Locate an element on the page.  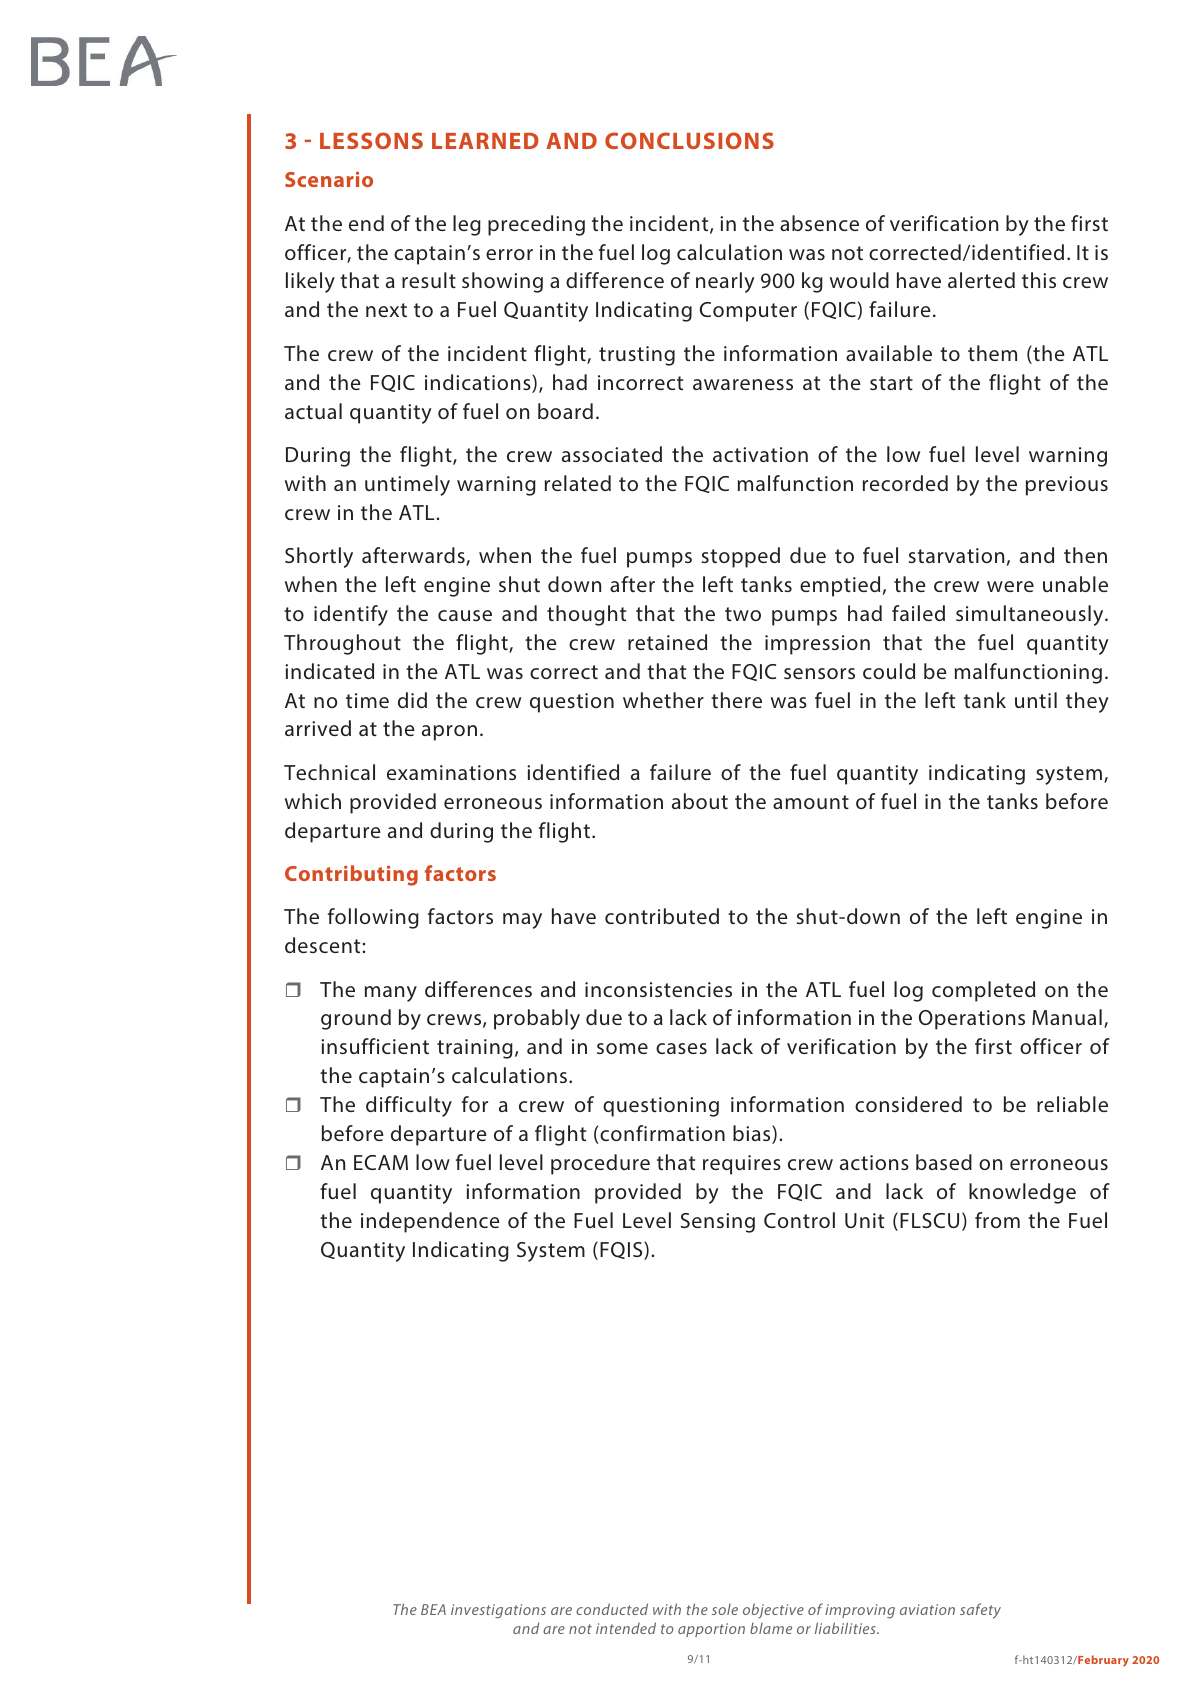
contributed is located at coordinates (662, 916).
